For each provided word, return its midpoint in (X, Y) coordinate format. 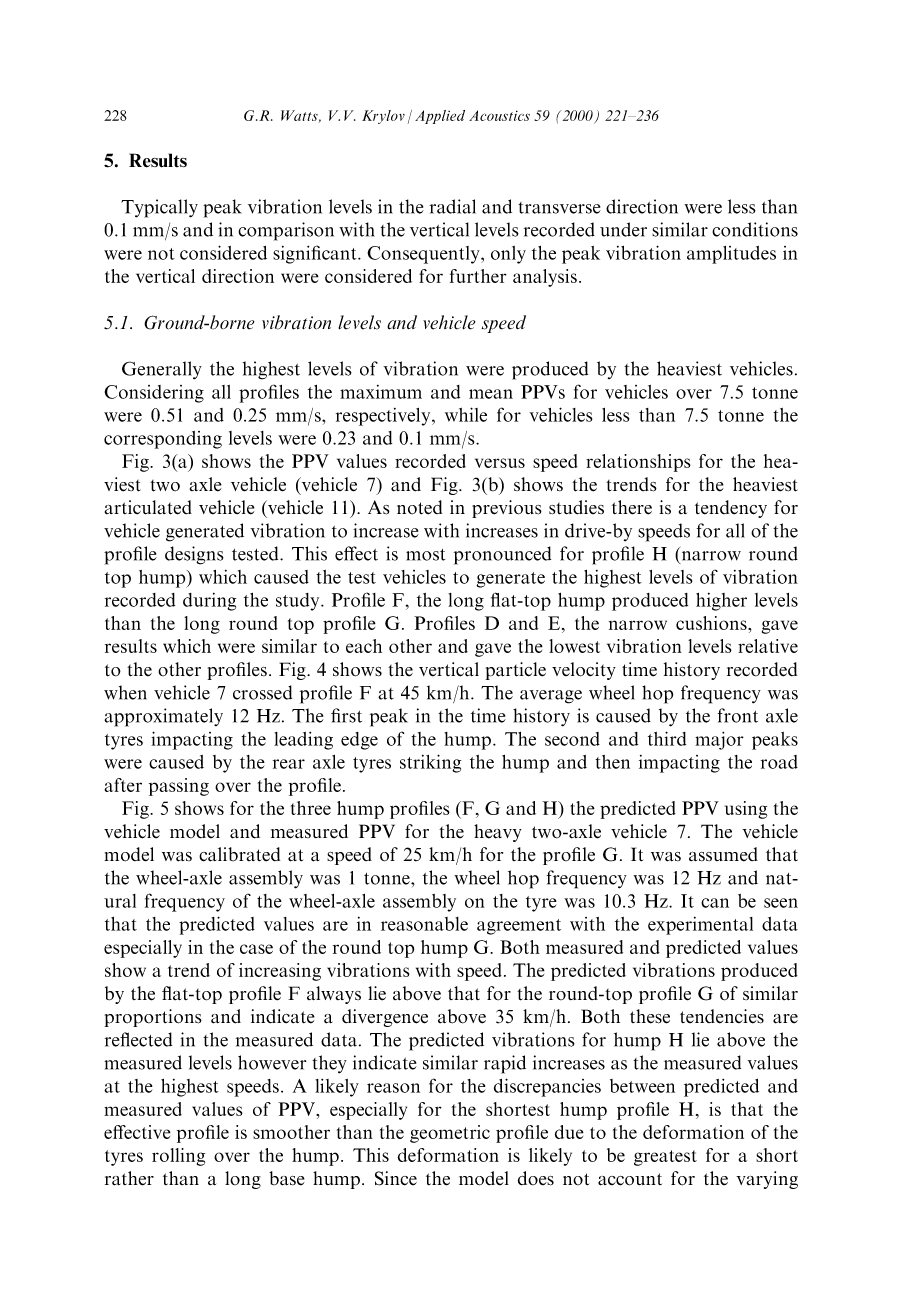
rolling (178, 1157)
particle (516, 671)
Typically (159, 208)
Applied (440, 117)
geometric (450, 1134)
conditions (755, 229)
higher (721, 602)
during (209, 602)
